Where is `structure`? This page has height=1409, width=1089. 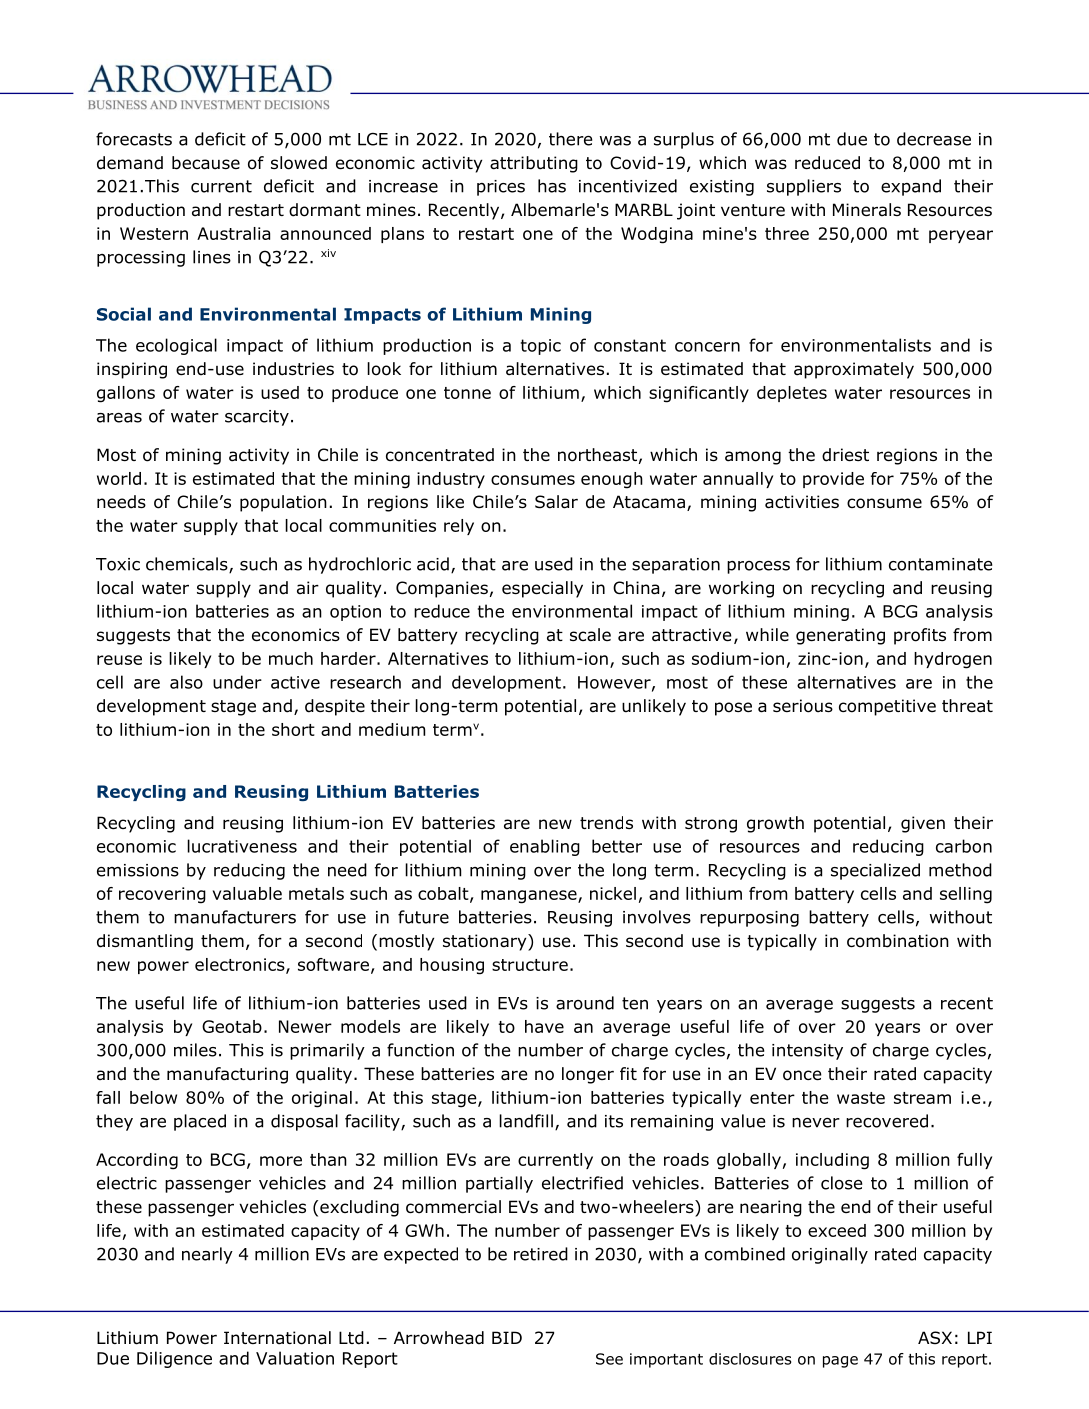
structure is located at coordinates (530, 965).
